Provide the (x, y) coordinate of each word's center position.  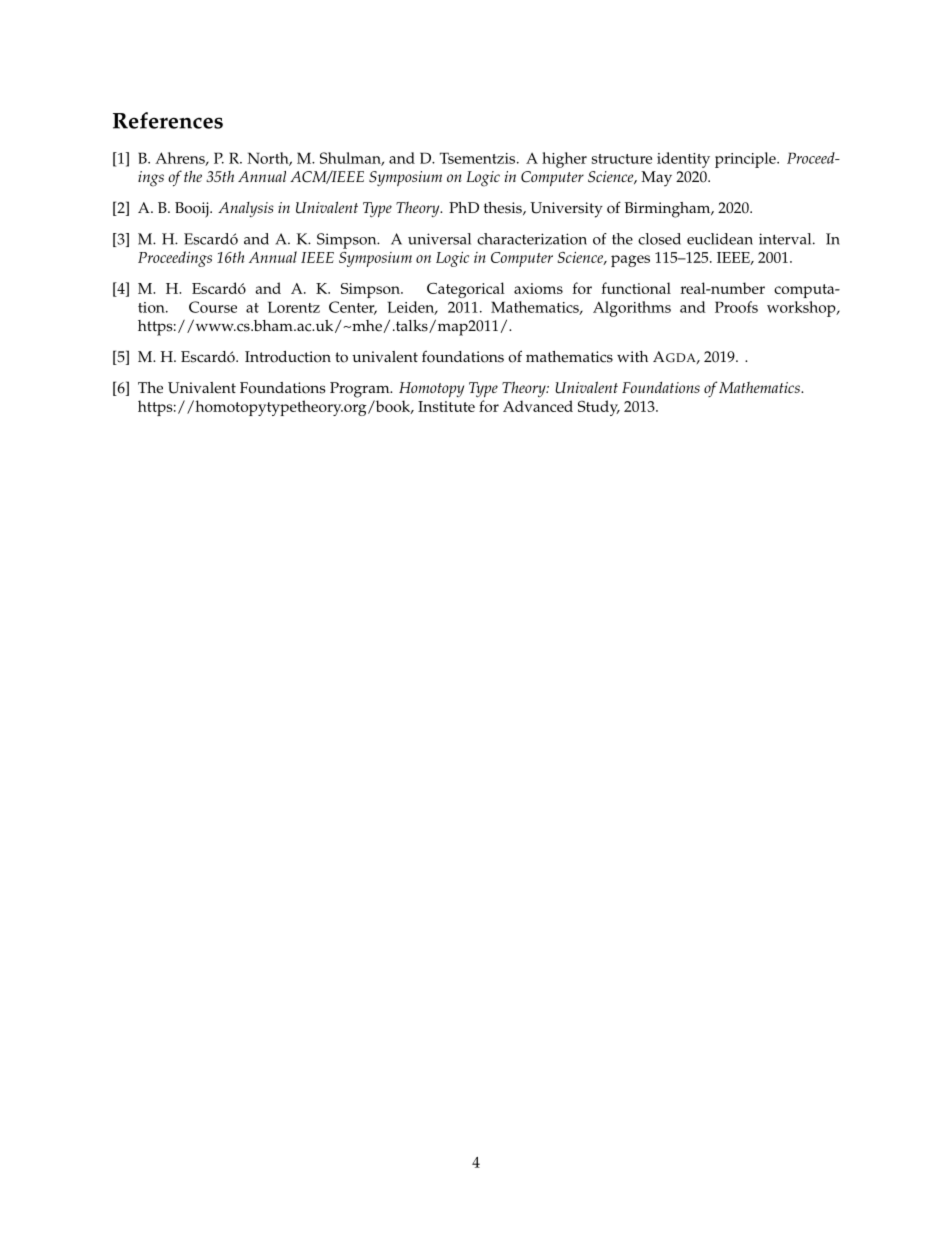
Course (213, 307)
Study (599, 408)
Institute (446, 406)
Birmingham (669, 210)
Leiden (412, 308)
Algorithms (632, 309)
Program (361, 390)
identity (683, 160)
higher (564, 160)
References (168, 120)
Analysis (246, 209)
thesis (504, 208)
